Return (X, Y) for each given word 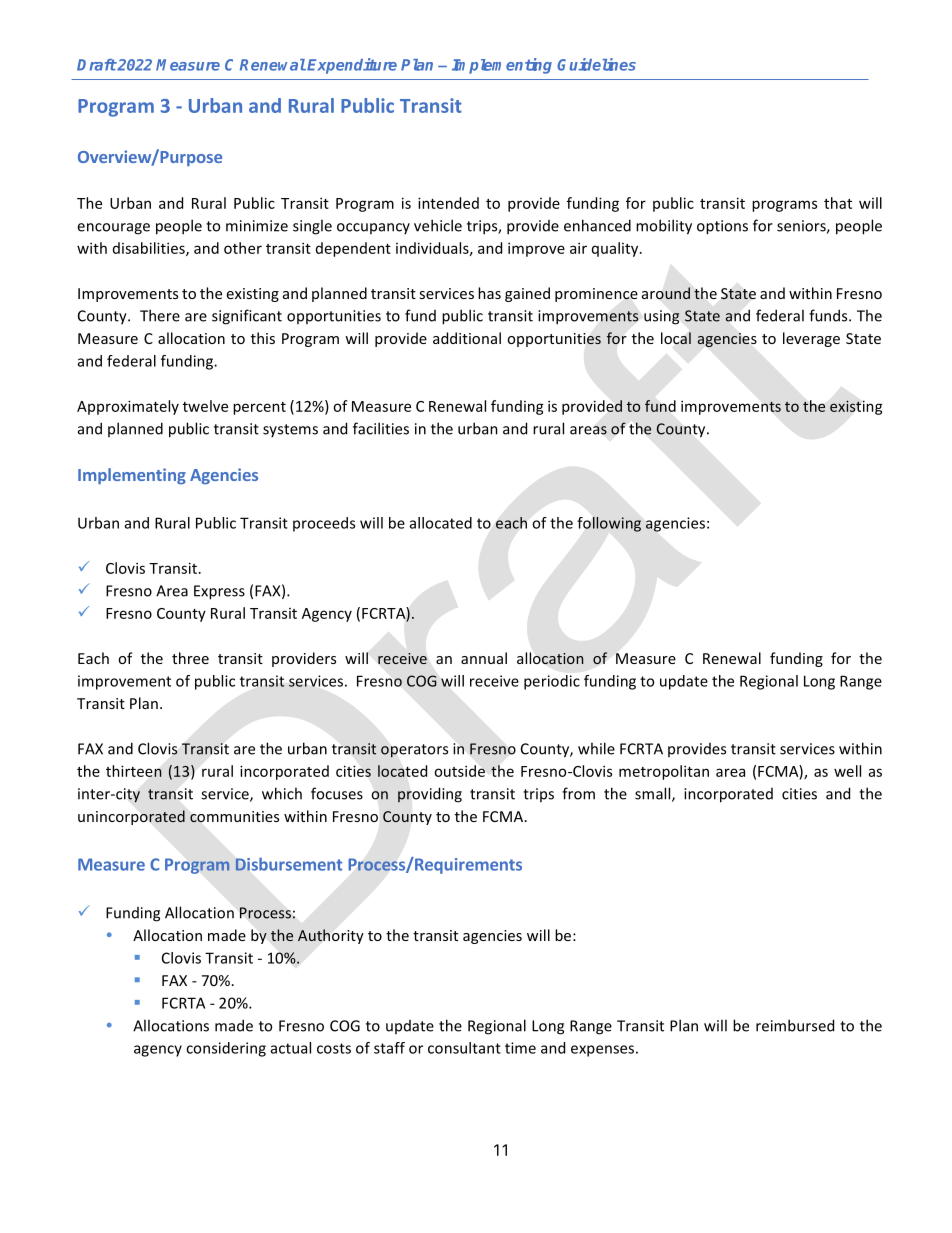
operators (414, 751)
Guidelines (596, 64)
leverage (811, 339)
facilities (381, 428)
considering (226, 1049)
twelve (205, 406)
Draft (97, 65)
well (847, 771)
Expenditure (352, 66)
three (190, 658)
